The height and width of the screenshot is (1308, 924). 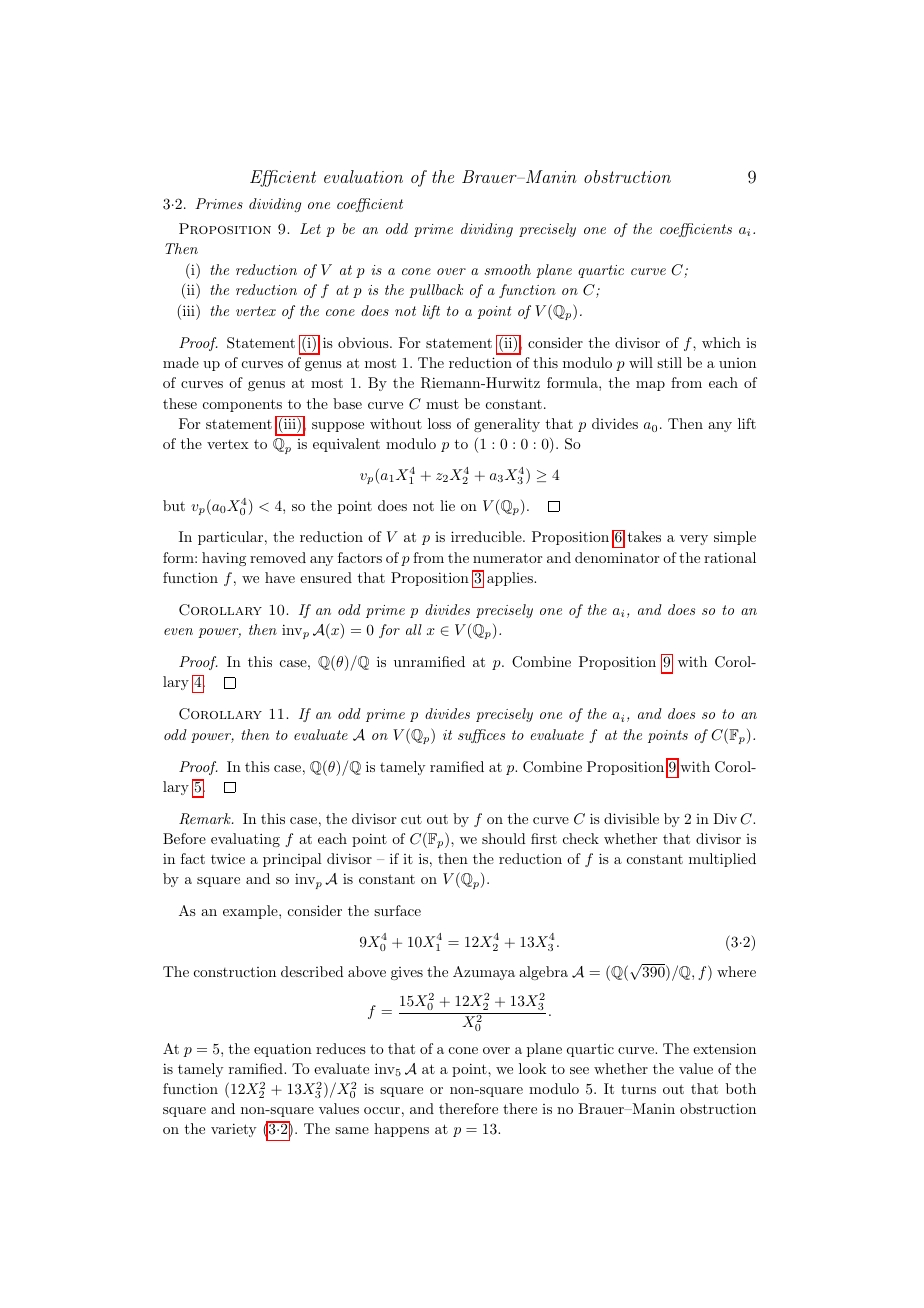 I want to click on turns, so click(x=638, y=1089).
